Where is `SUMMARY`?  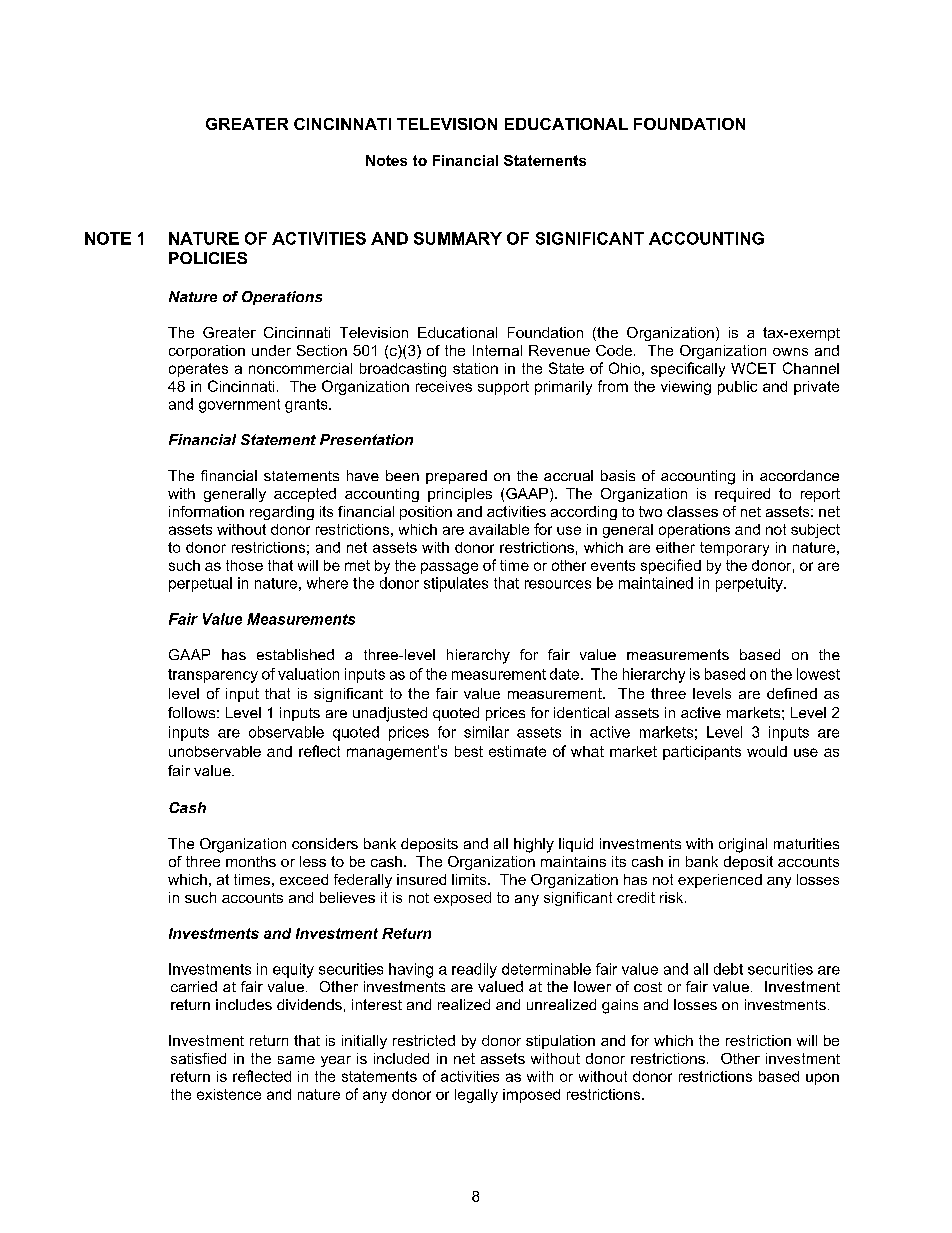
SUMMARY is located at coordinates (458, 238).
